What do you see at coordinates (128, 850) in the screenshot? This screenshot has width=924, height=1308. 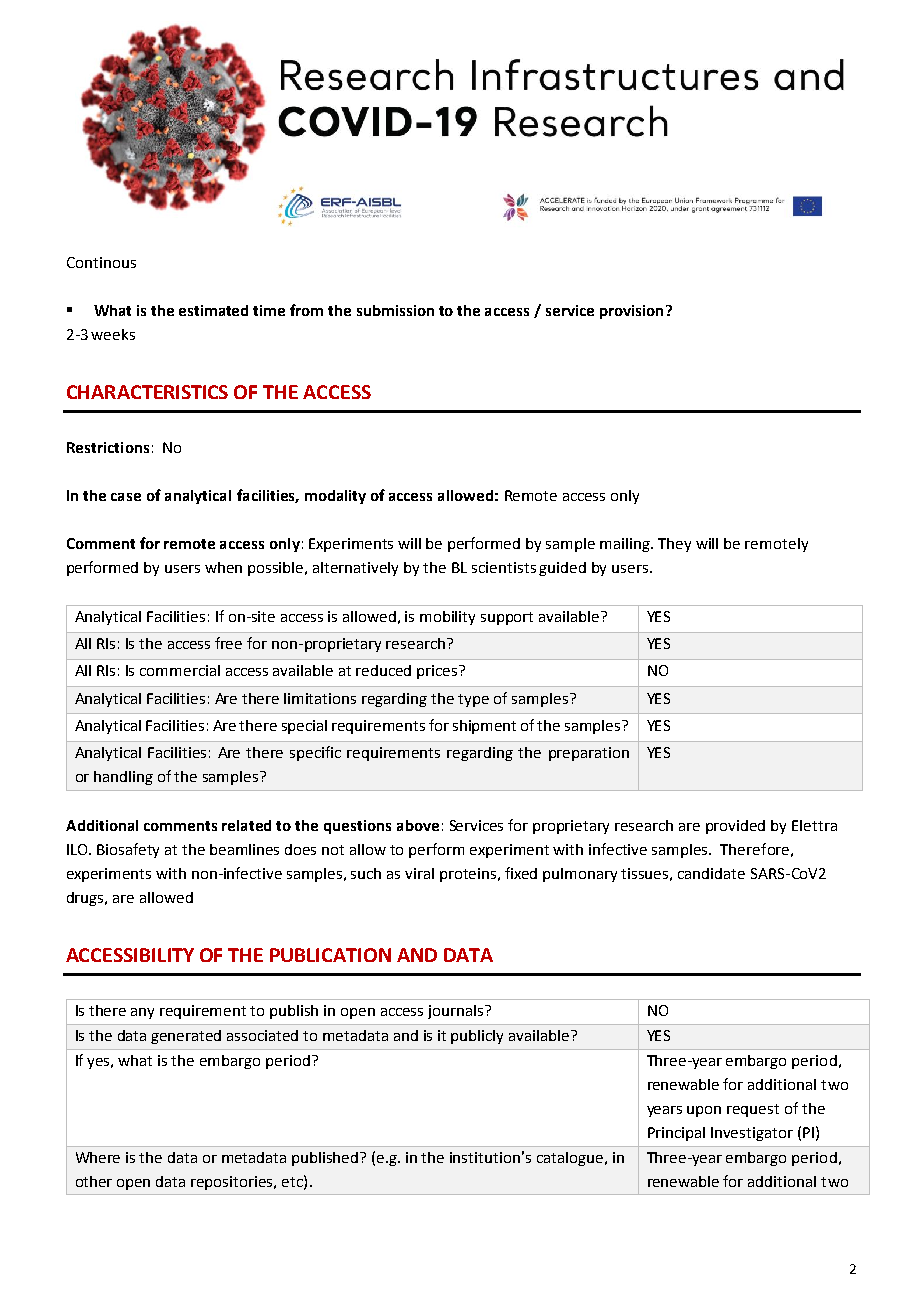 I see `Biosafety` at bounding box center [128, 850].
